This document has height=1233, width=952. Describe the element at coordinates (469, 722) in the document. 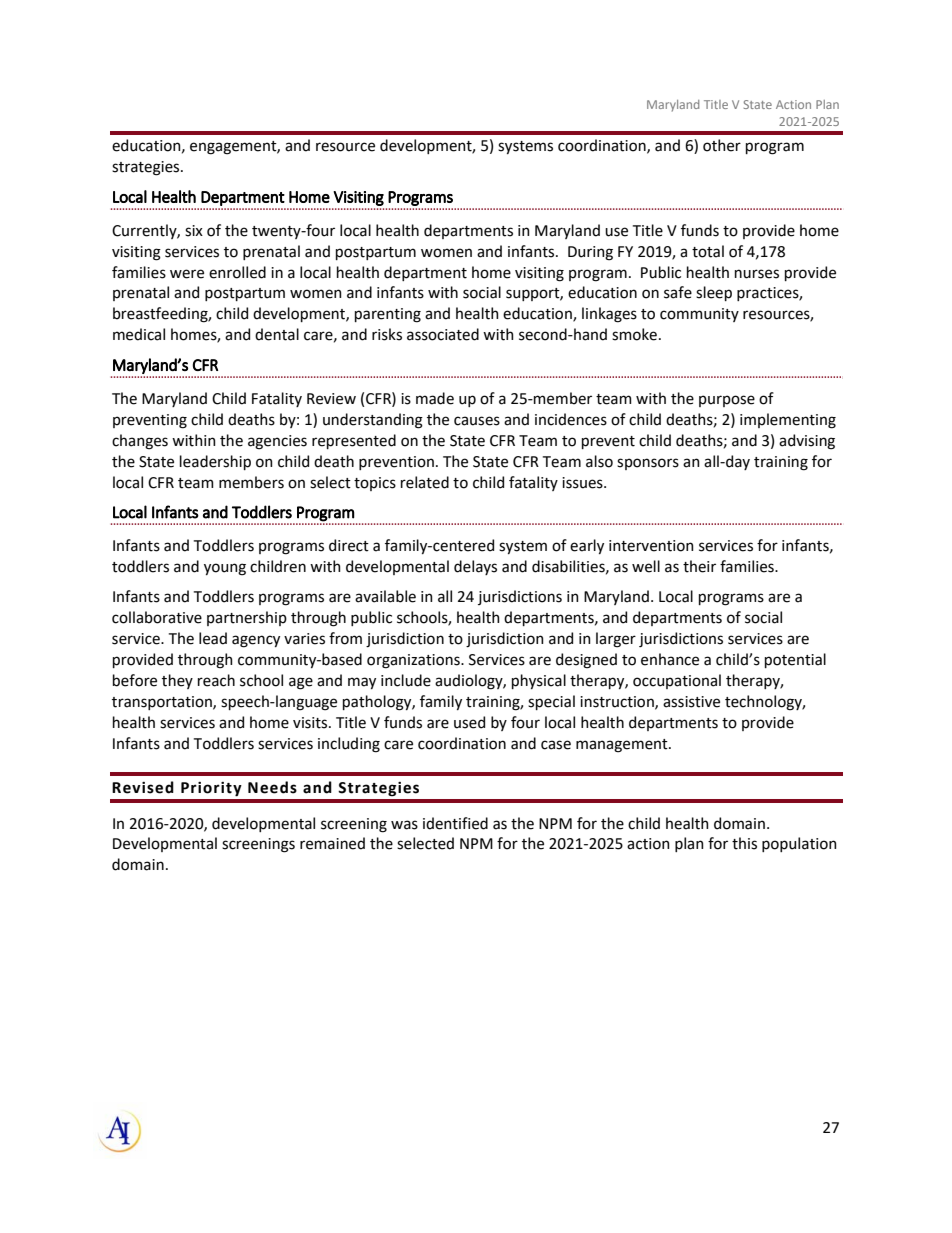

I see `used` at that location.
